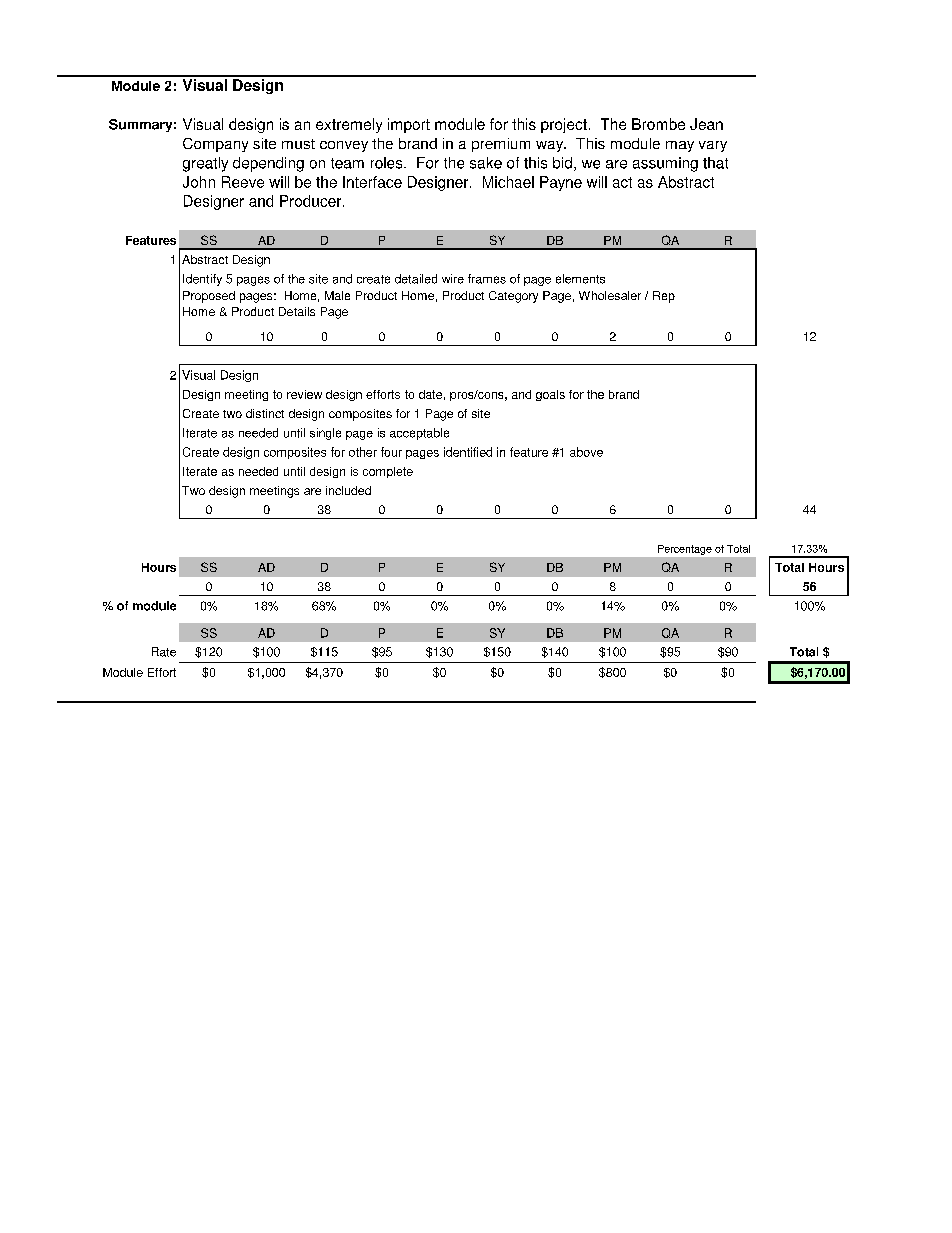  I want to click on goals, so click(550, 395).
